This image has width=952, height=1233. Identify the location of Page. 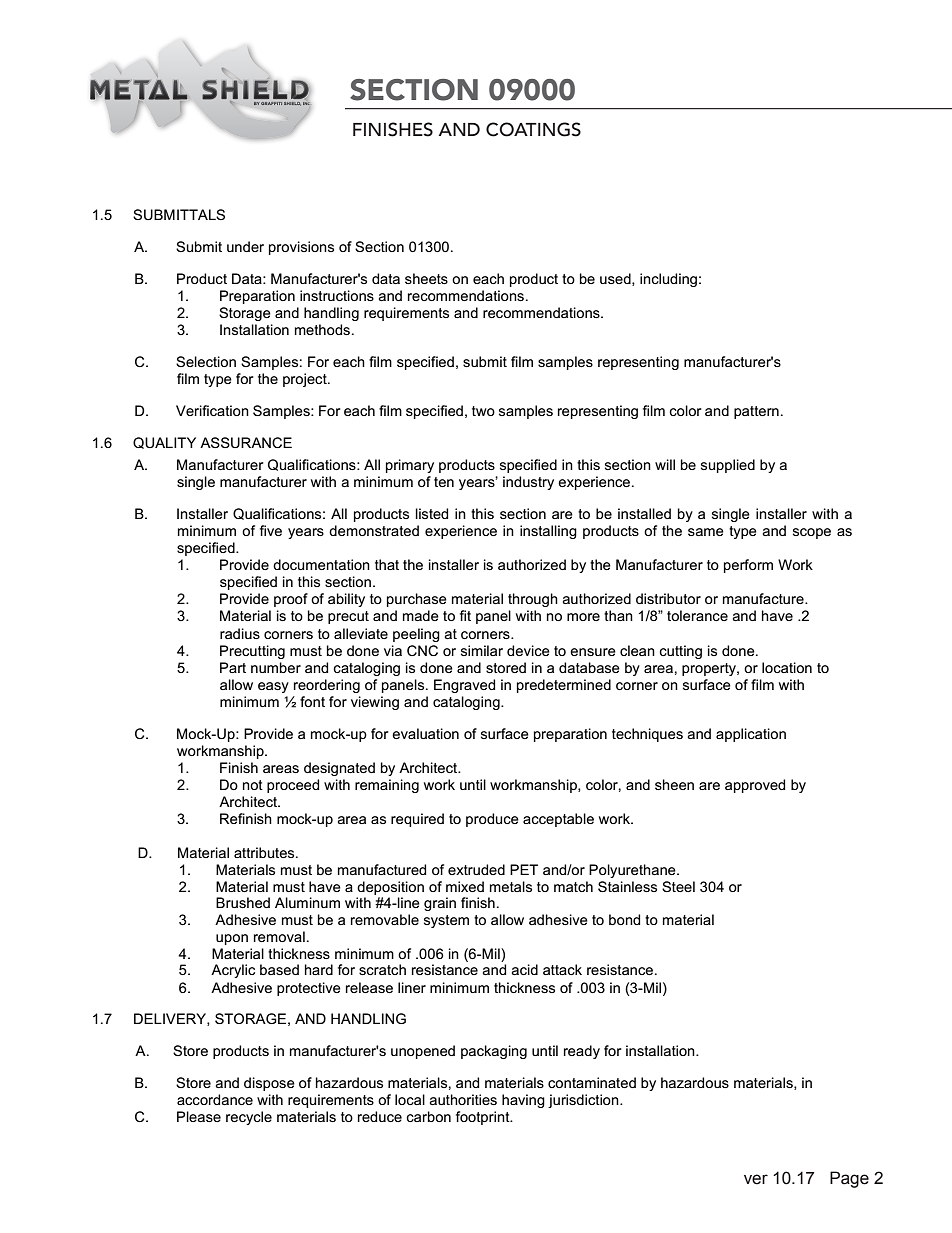
(849, 1179).
